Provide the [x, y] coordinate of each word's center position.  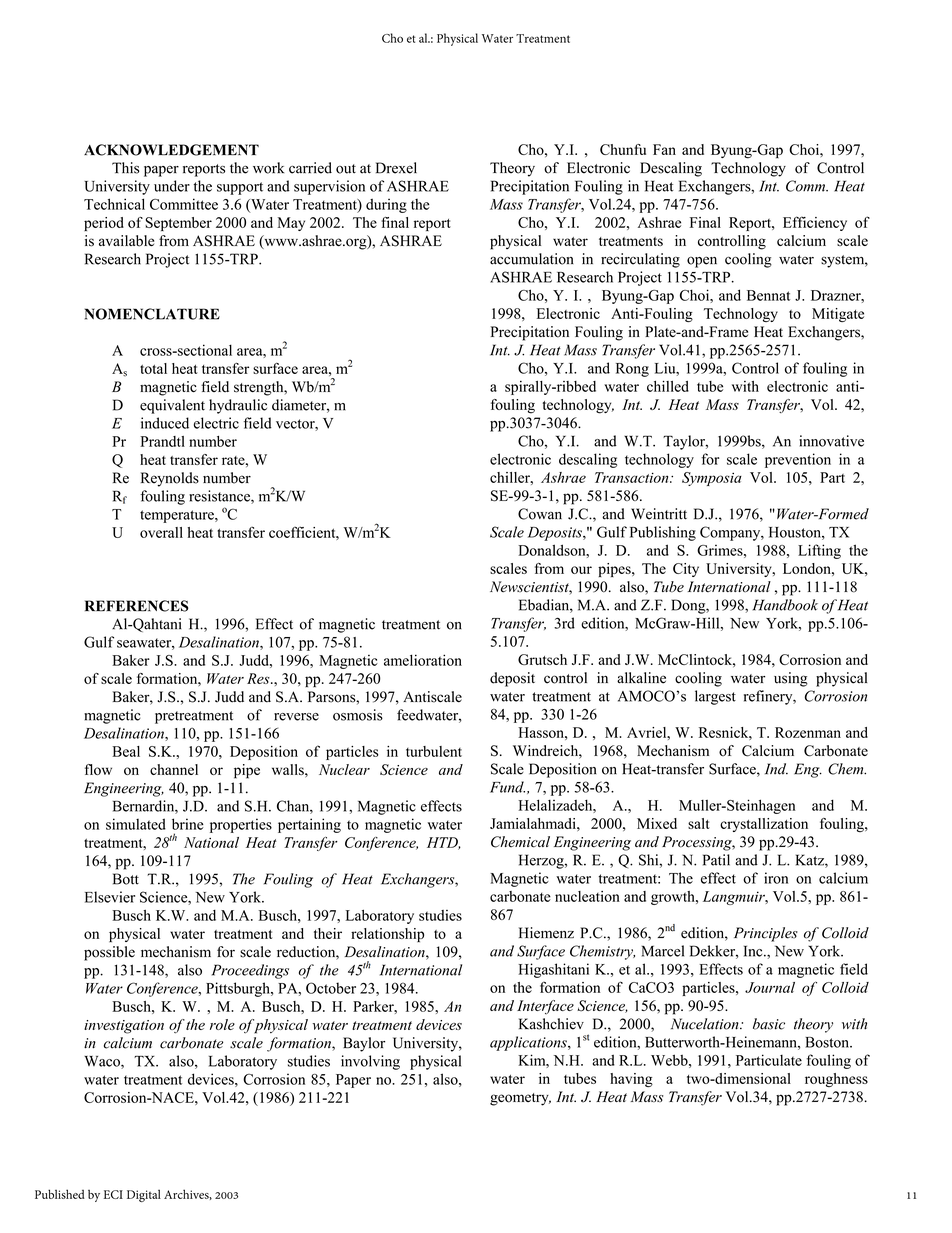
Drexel [396, 168]
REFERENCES [136, 606]
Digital [144, 1195]
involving [370, 1062]
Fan [664, 149]
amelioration [423, 660]
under [172, 186]
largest [715, 697]
